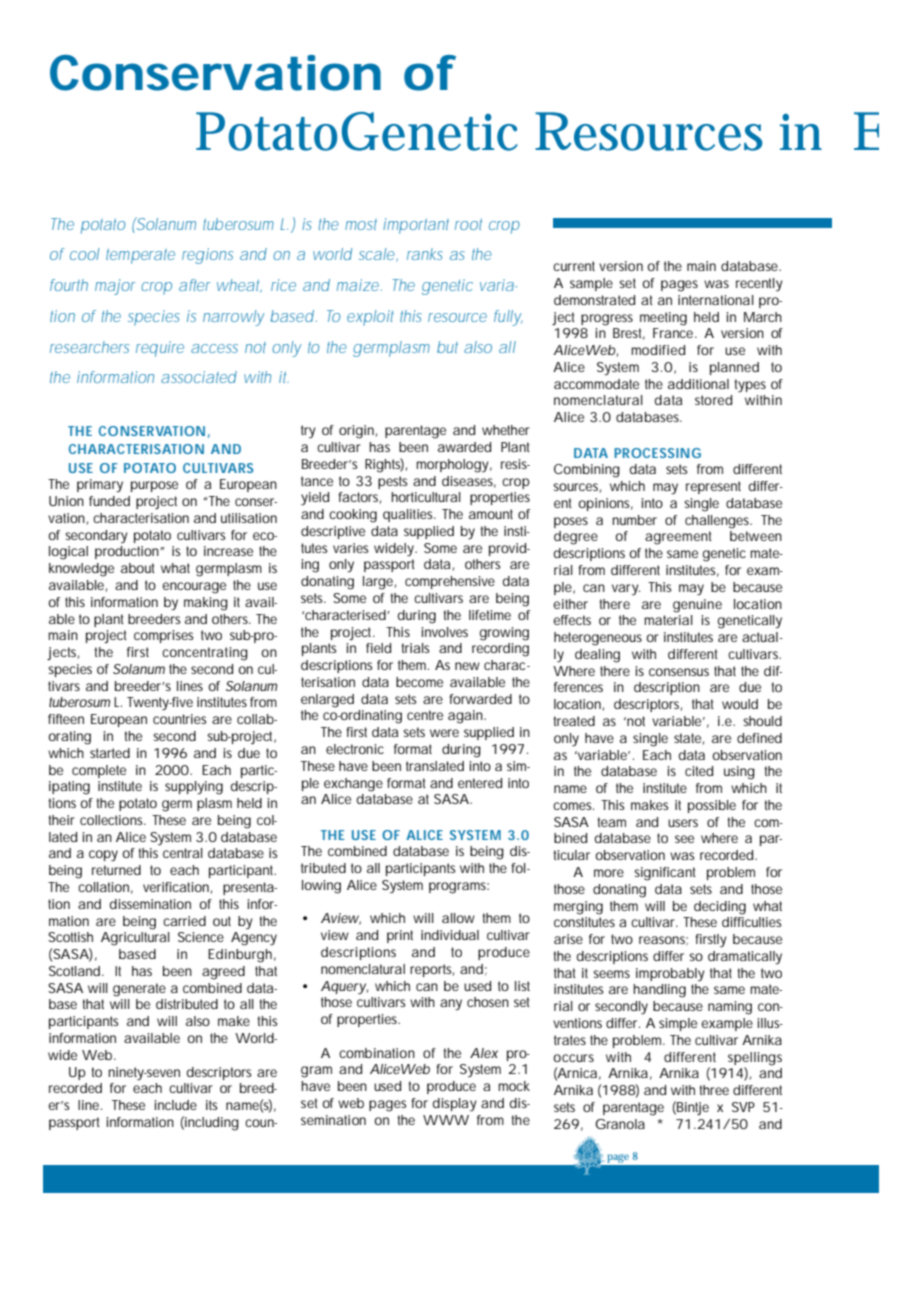 The width and height of the screenshot is (924, 1308). What do you see at coordinates (663, 319) in the screenshot?
I see `meeting` at bounding box center [663, 319].
